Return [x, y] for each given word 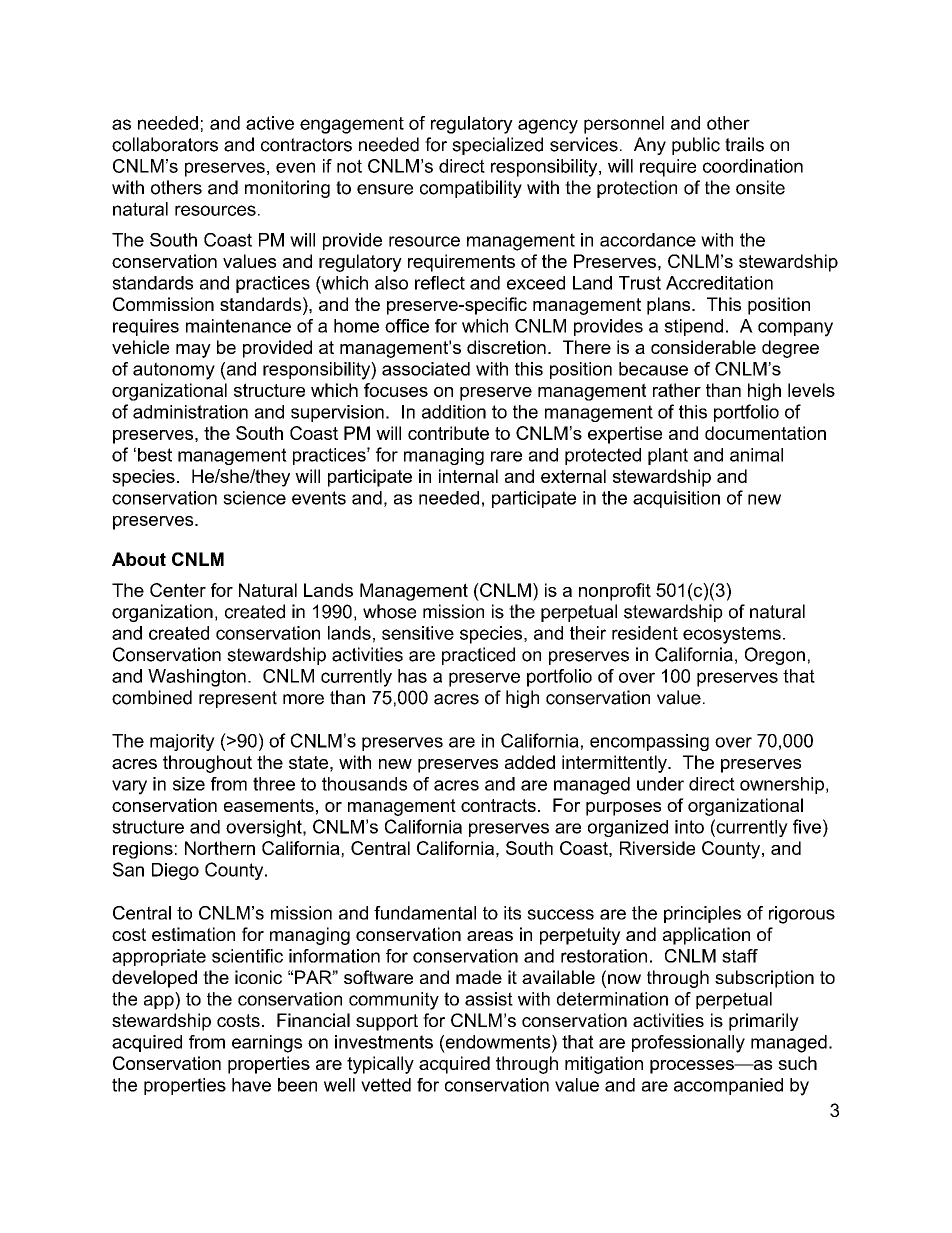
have [251, 1085]
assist [489, 999]
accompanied [728, 1086]
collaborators [165, 144]
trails [744, 144]
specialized [497, 146]
